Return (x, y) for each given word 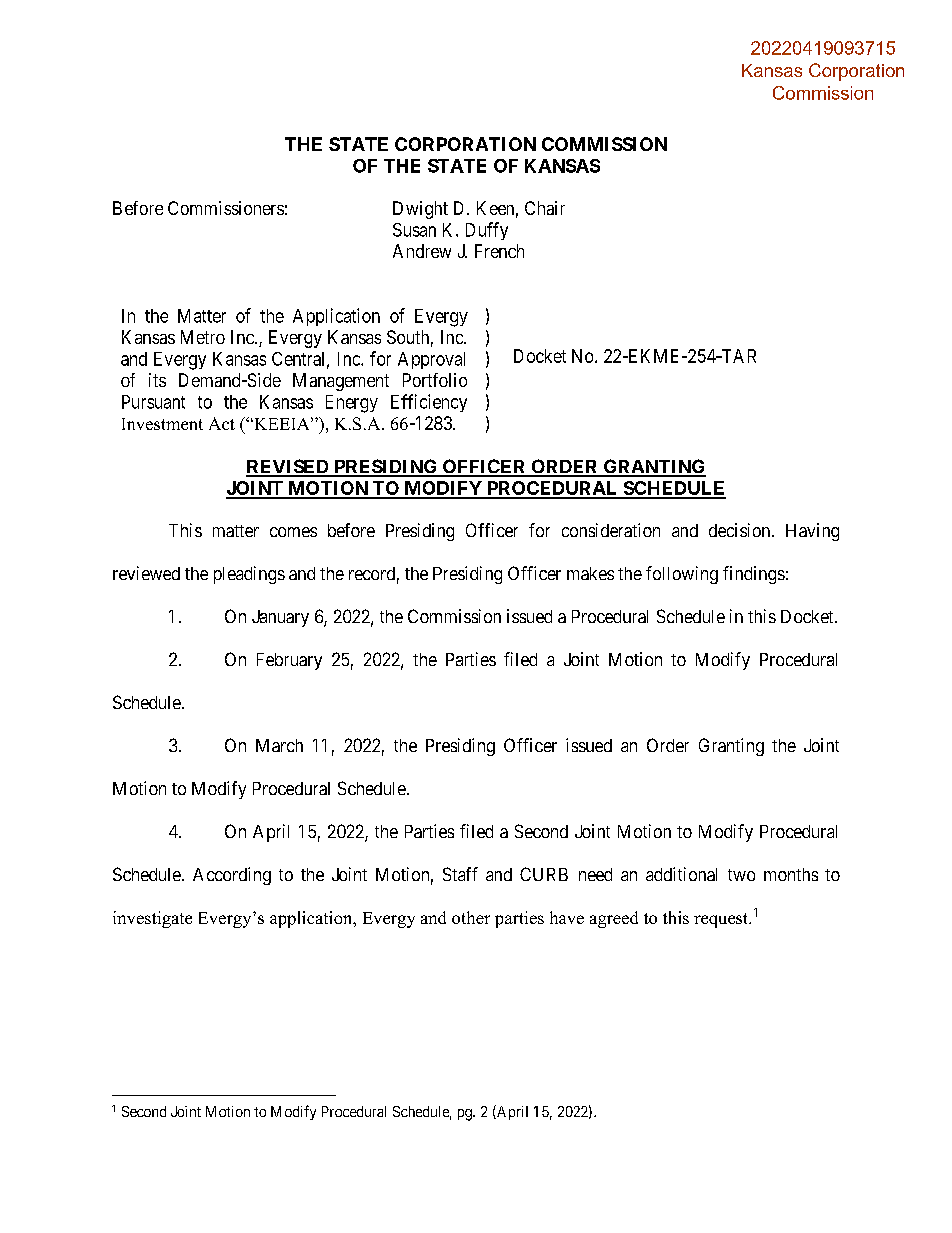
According (232, 876)
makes (590, 573)
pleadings (249, 575)
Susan (414, 230)
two (741, 875)
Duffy (487, 231)
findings (754, 575)
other (471, 917)
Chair (545, 208)
